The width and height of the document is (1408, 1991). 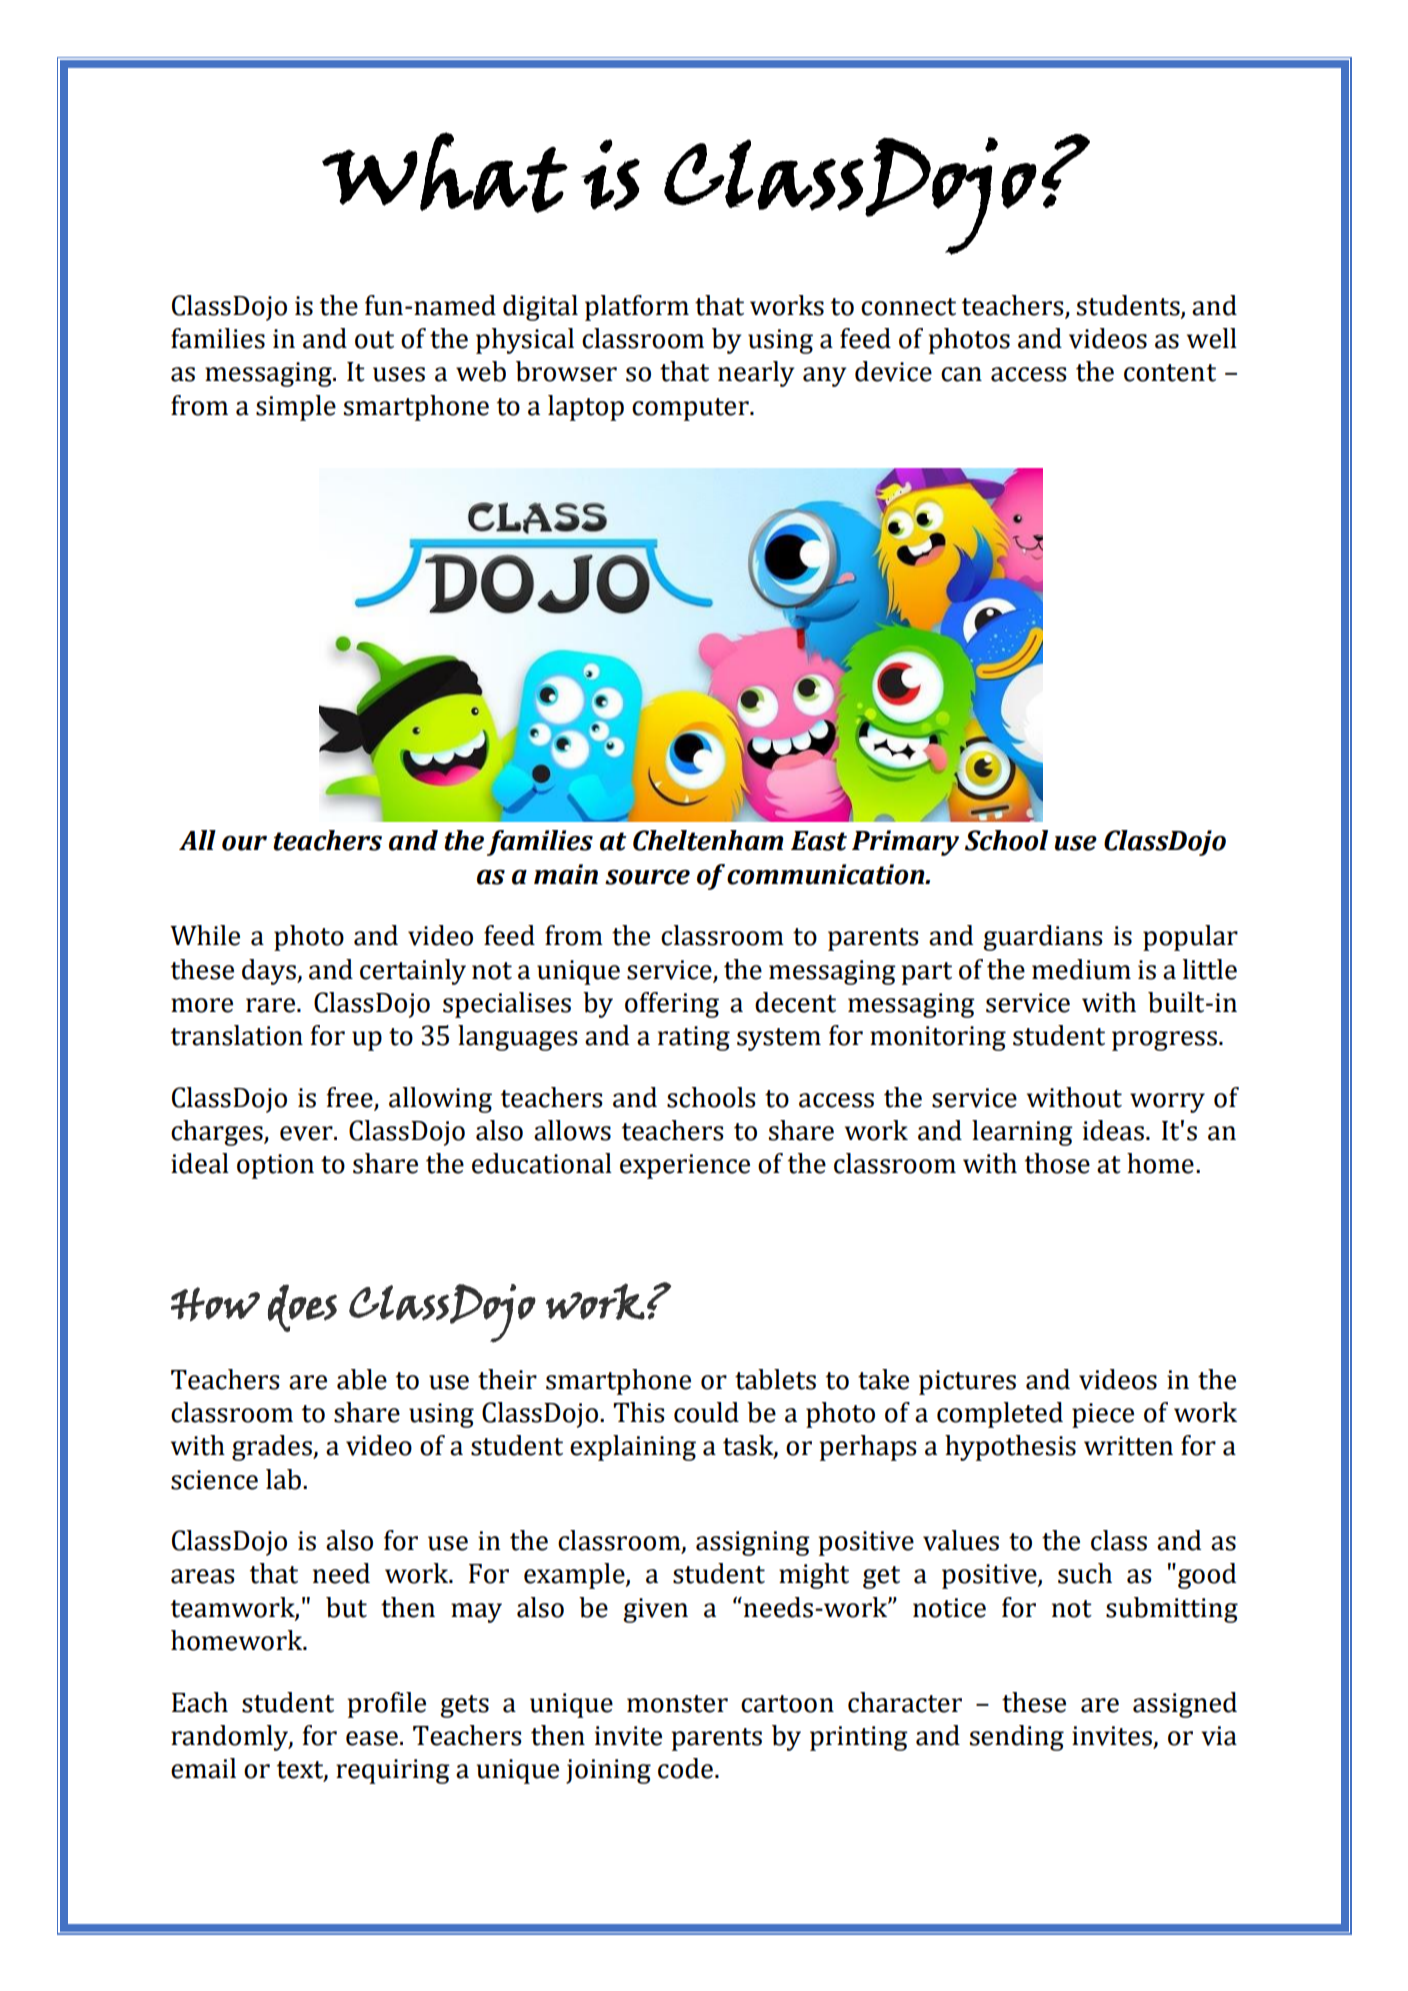 I want to click on monster, so click(x=677, y=1704).
